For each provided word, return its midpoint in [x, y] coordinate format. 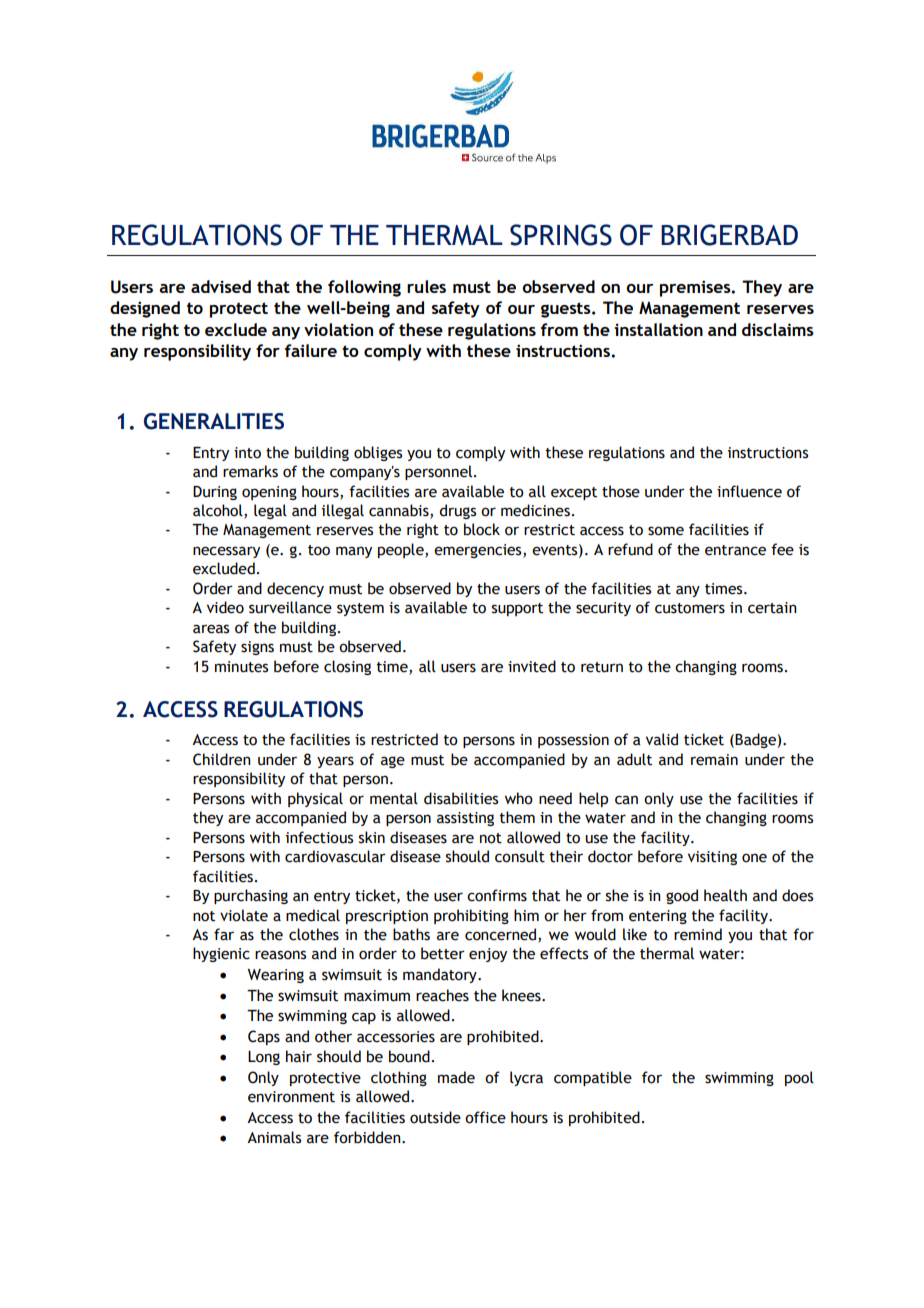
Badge [756, 740]
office [485, 1117]
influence [749, 491]
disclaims [778, 329]
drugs [457, 511]
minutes [241, 667]
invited [532, 666]
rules [426, 286]
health [725, 895]
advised [221, 286]
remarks [250, 471]
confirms [497, 895]
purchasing [251, 896]
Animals [274, 1137]
